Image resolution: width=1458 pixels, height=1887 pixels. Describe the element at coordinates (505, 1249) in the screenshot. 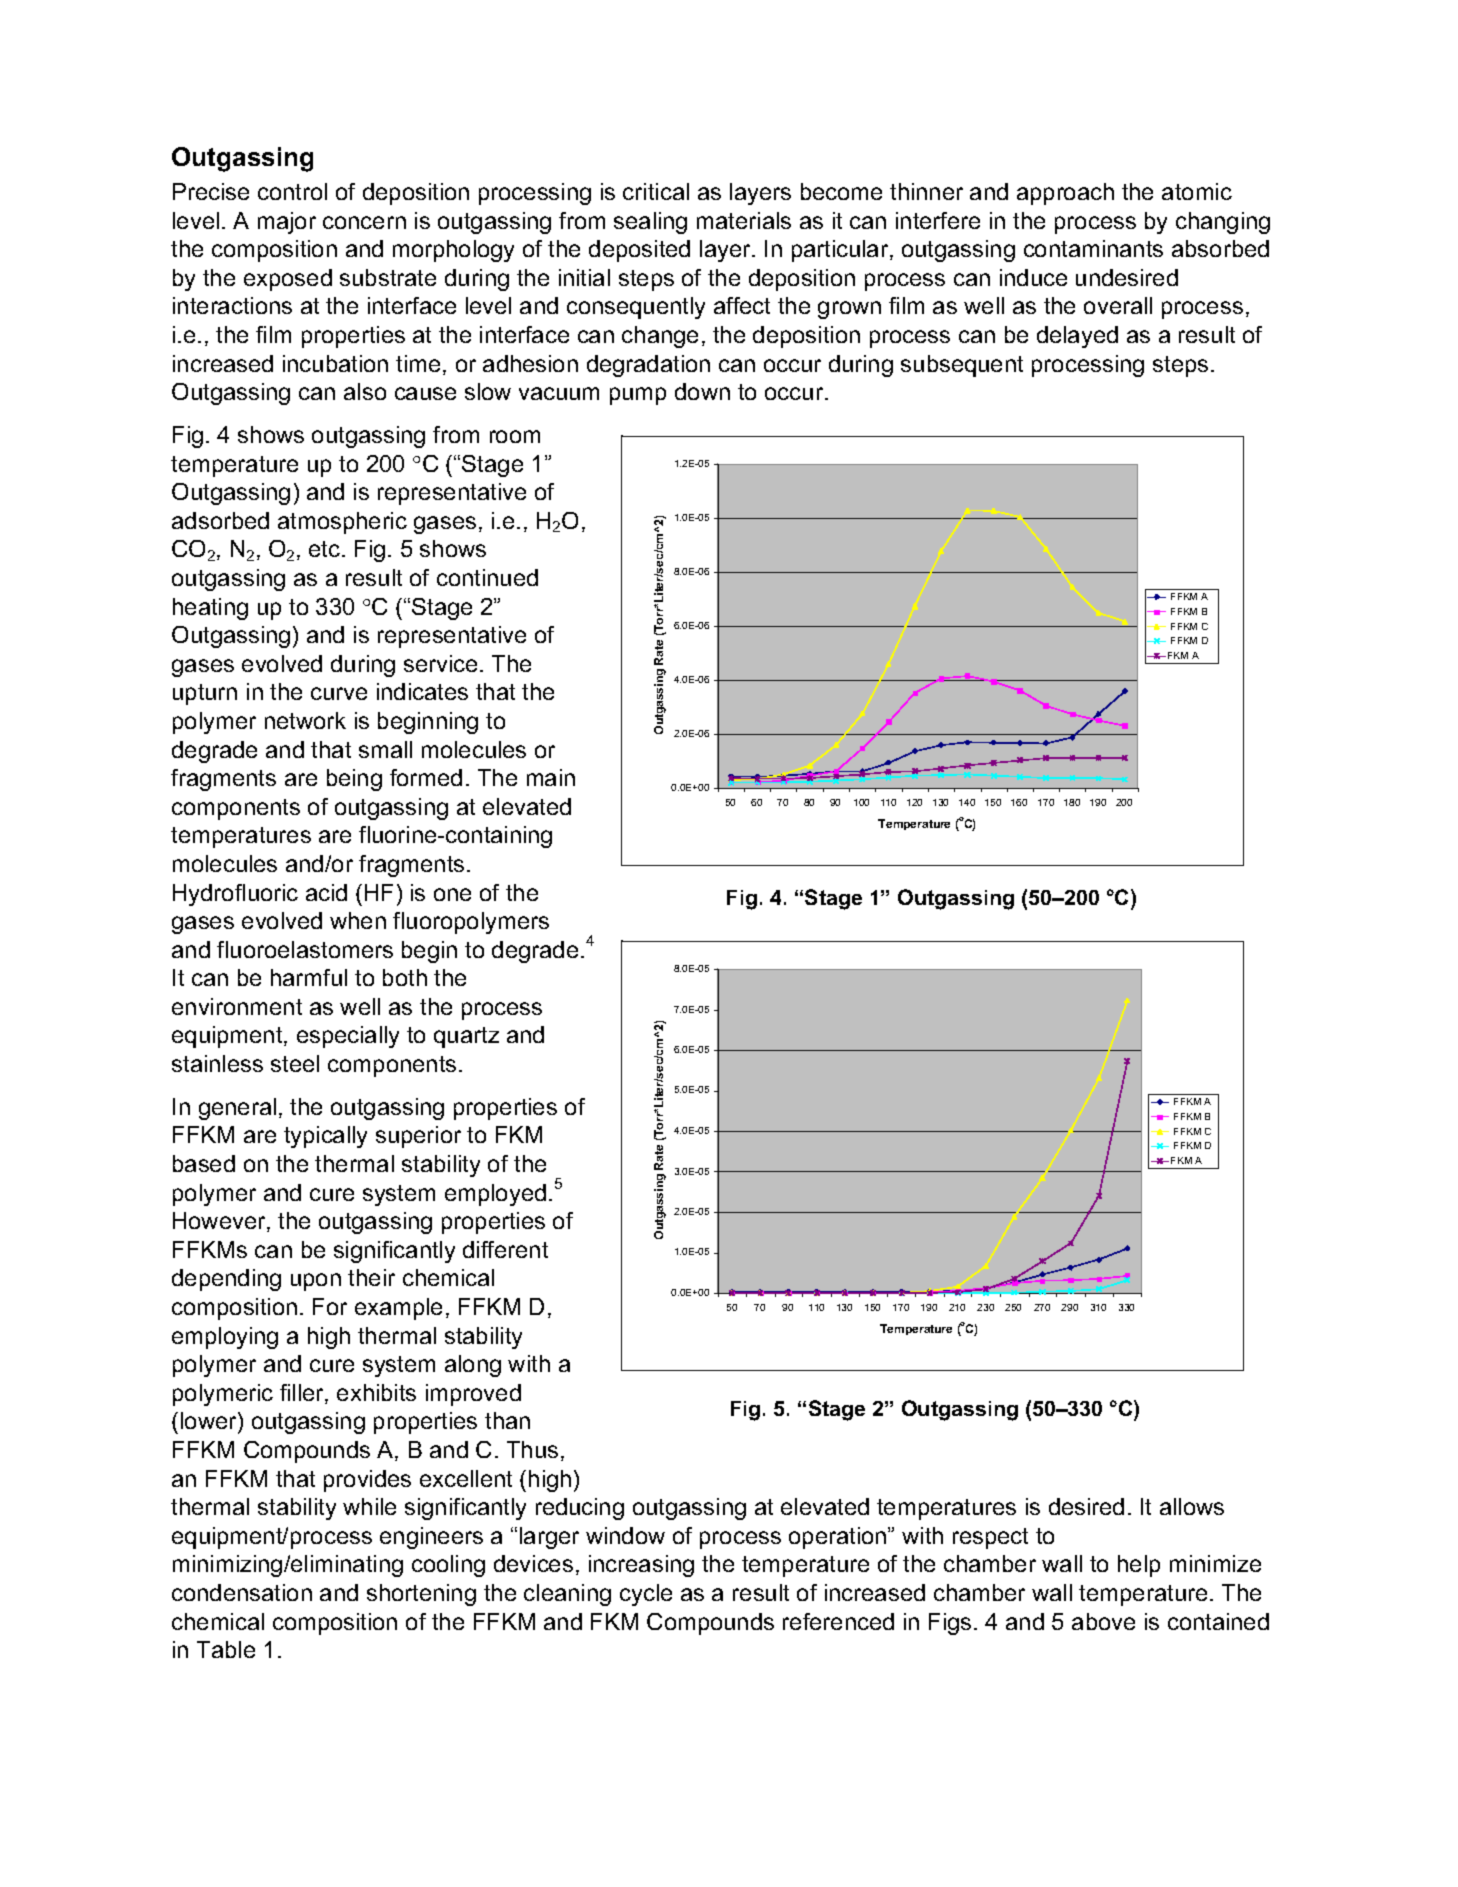

I see `different` at that location.
